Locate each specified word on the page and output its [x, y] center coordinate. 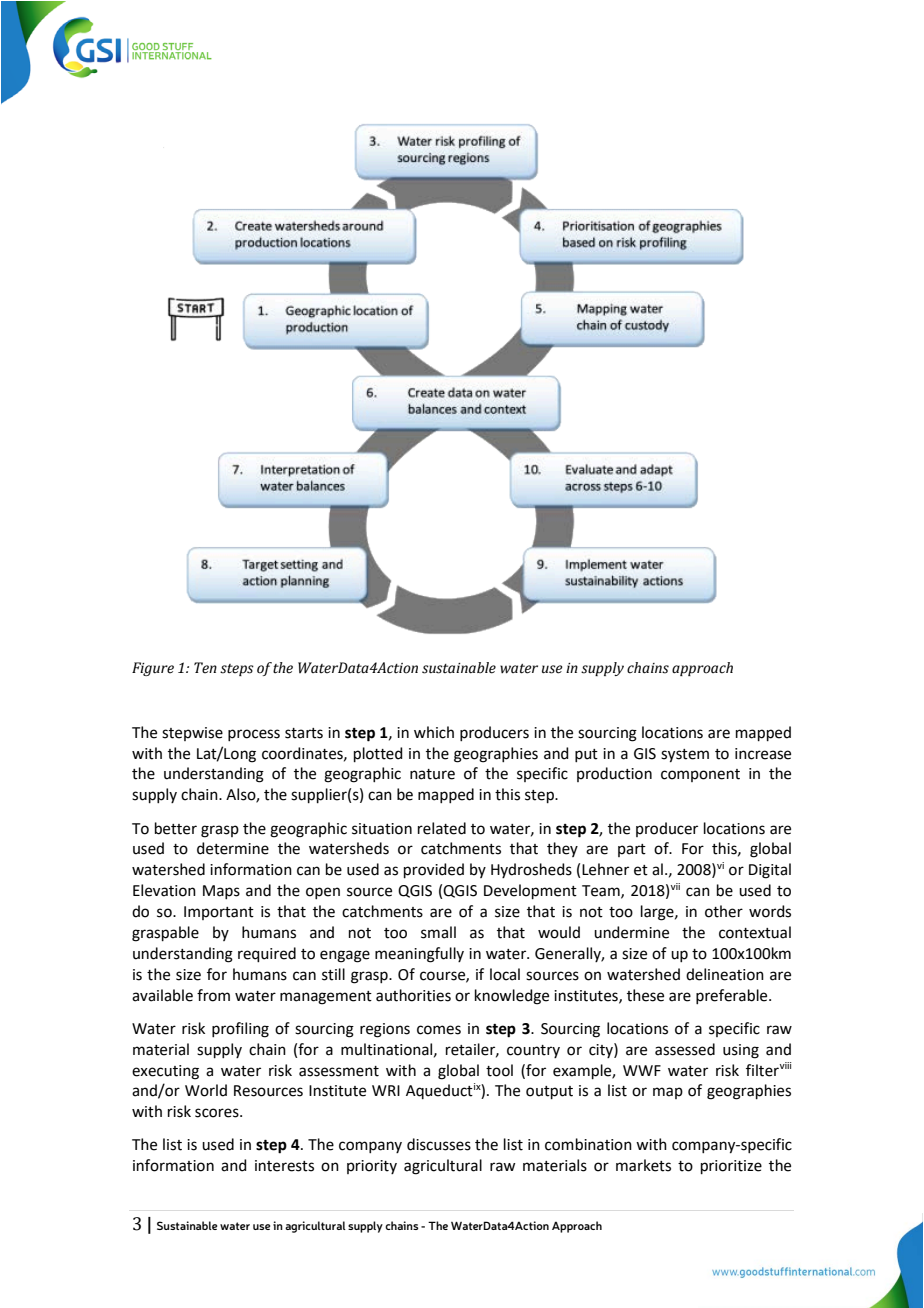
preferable [733, 996]
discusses [439, 1144]
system [685, 756]
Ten [205, 668]
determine [233, 848]
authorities [413, 995]
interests [284, 1166]
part [632, 850]
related [442, 828]
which [434, 732]
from [213, 995]
